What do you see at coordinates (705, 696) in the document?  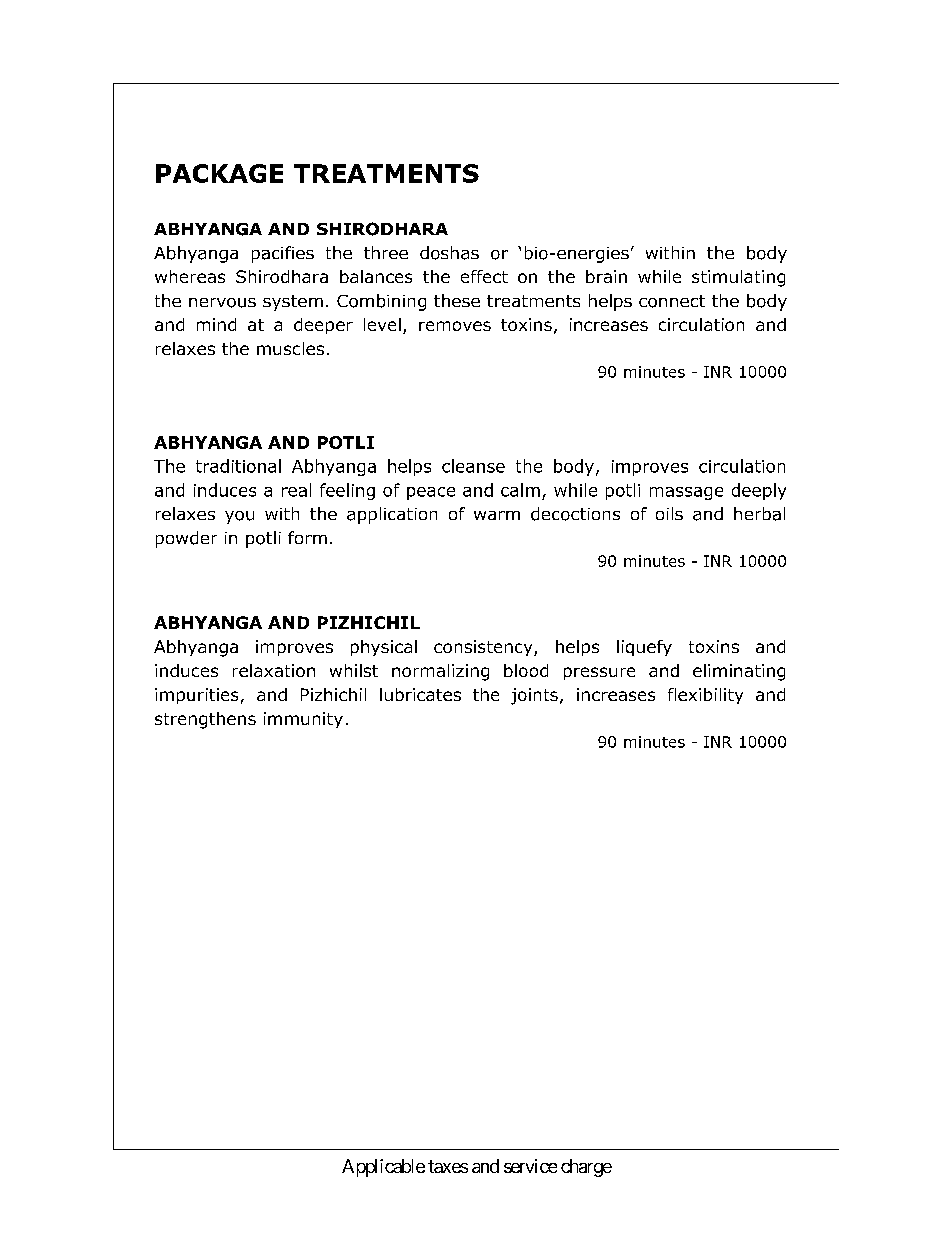 I see `flexibility` at bounding box center [705, 696].
